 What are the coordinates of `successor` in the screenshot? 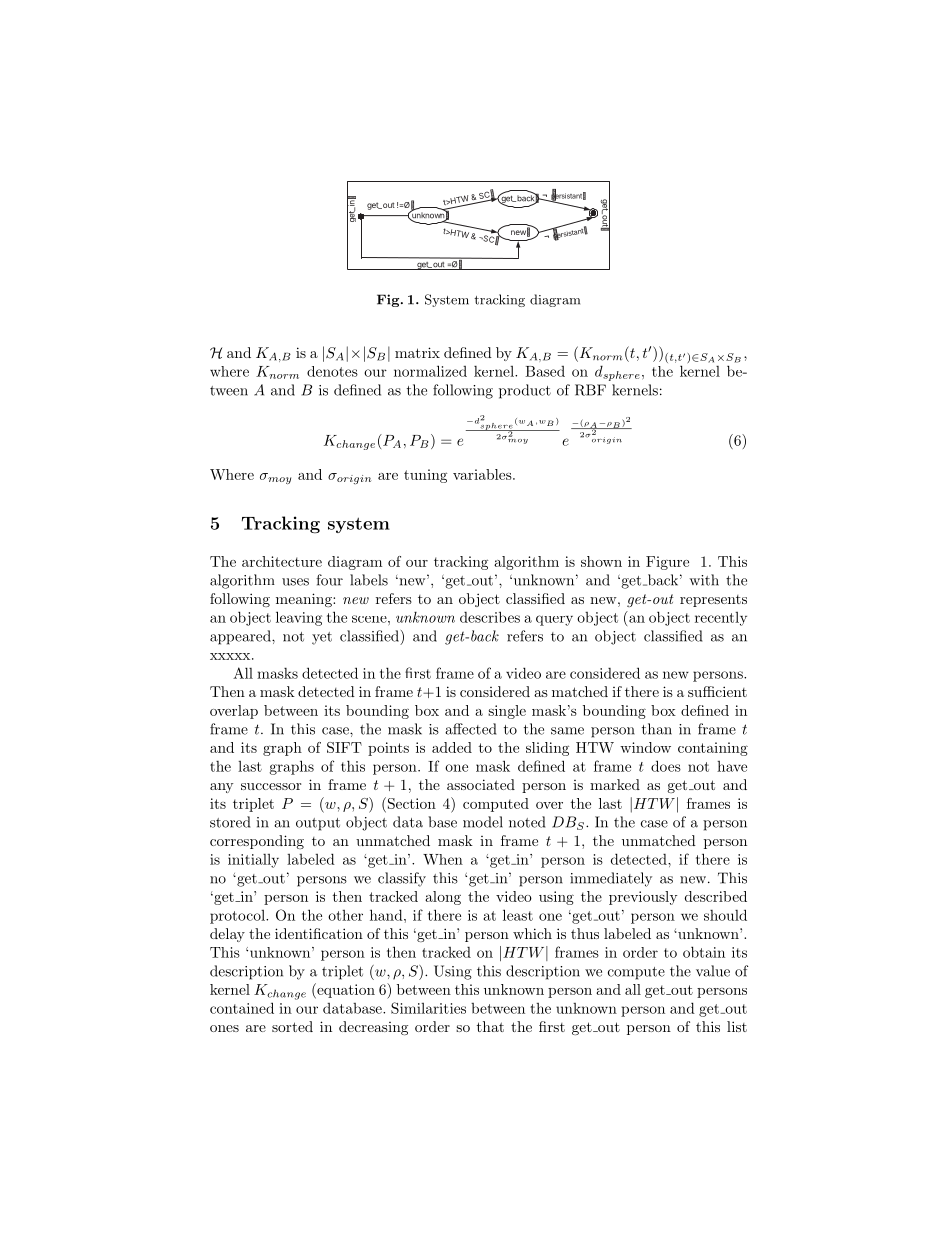 It's located at (271, 786).
